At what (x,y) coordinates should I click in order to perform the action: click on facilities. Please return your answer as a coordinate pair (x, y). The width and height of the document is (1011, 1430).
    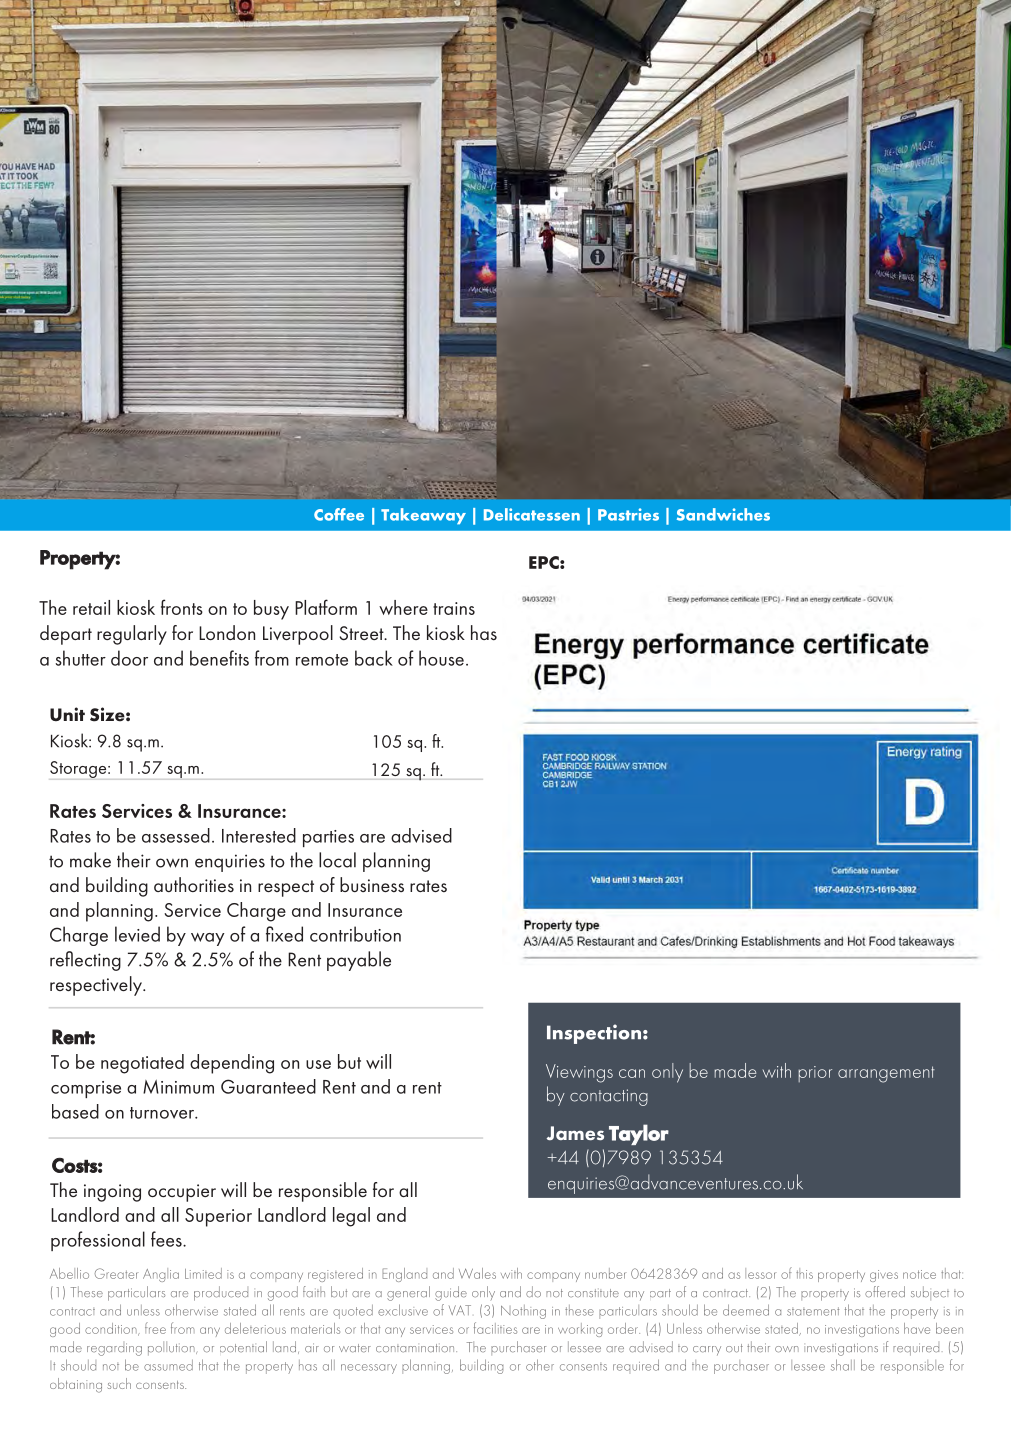
    Looking at the image, I should click on (495, 1328).
